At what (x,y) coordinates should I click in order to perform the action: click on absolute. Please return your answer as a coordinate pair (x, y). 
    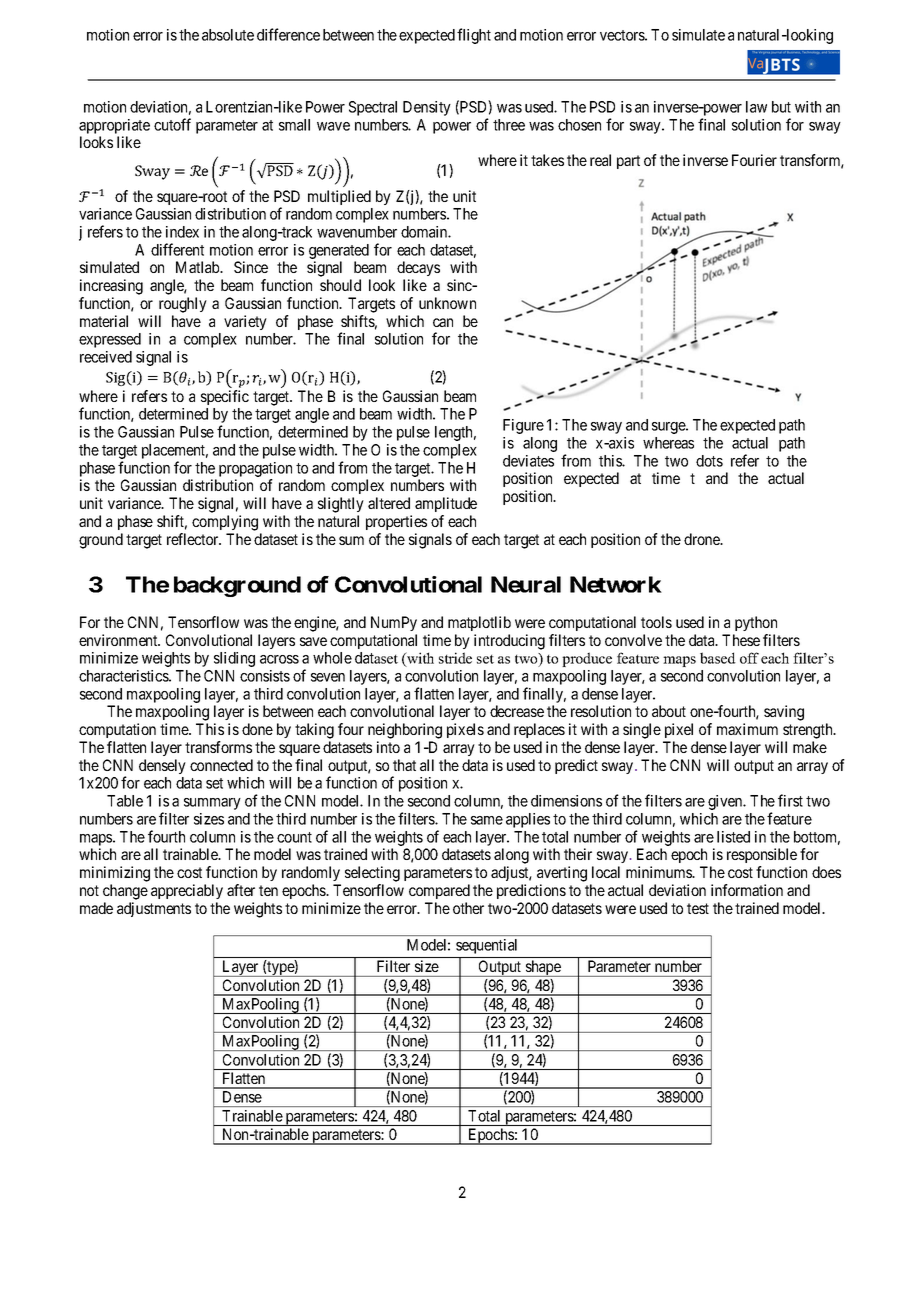
    Looking at the image, I should click on (228, 35).
